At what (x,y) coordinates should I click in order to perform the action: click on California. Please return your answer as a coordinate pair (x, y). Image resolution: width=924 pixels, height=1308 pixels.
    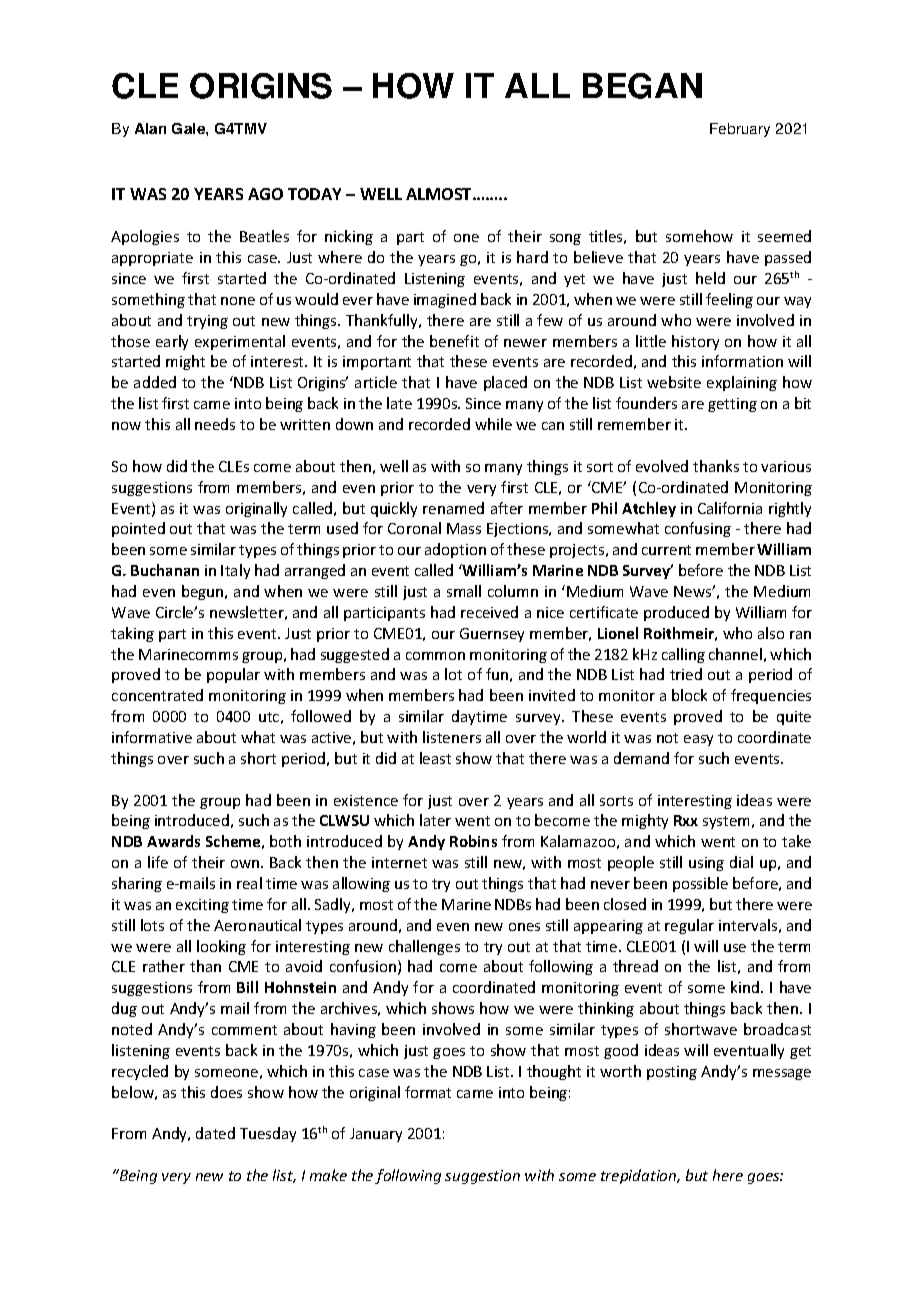
    Looking at the image, I should click on (730, 508).
